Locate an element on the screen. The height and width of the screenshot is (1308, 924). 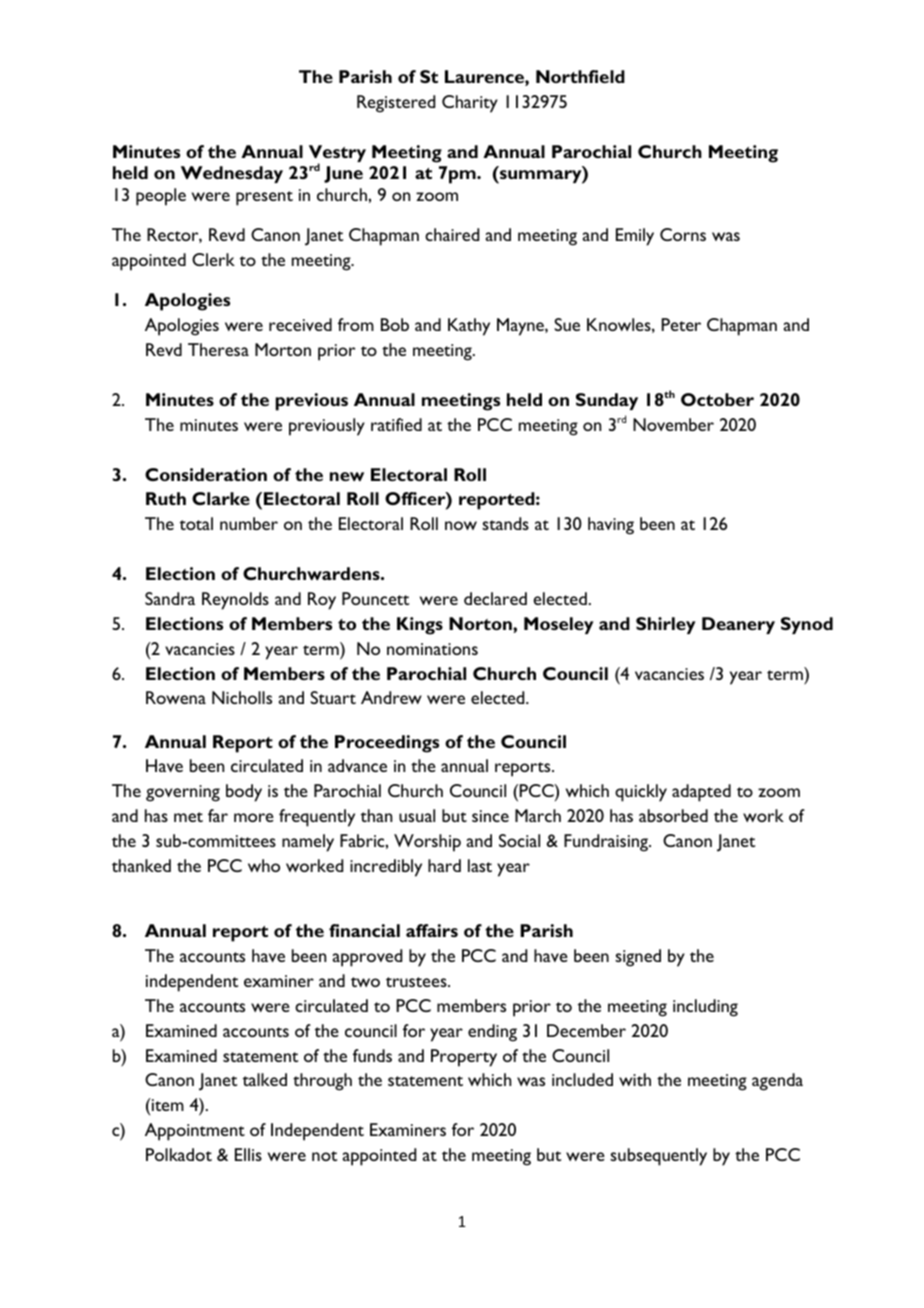
agenda is located at coordinates (777, 1082).
